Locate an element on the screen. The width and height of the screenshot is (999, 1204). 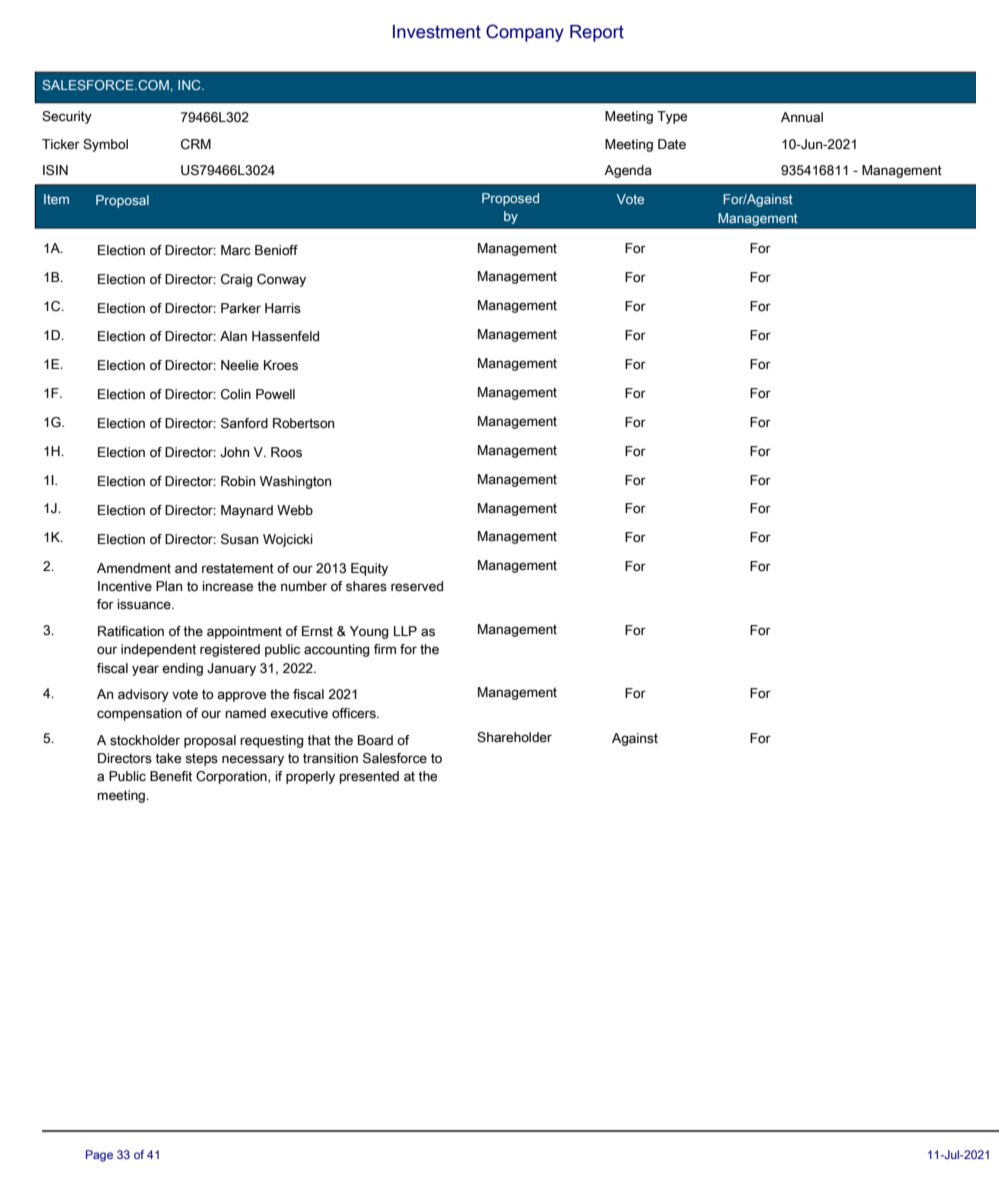
Security is located at coordinates (67, 117).
